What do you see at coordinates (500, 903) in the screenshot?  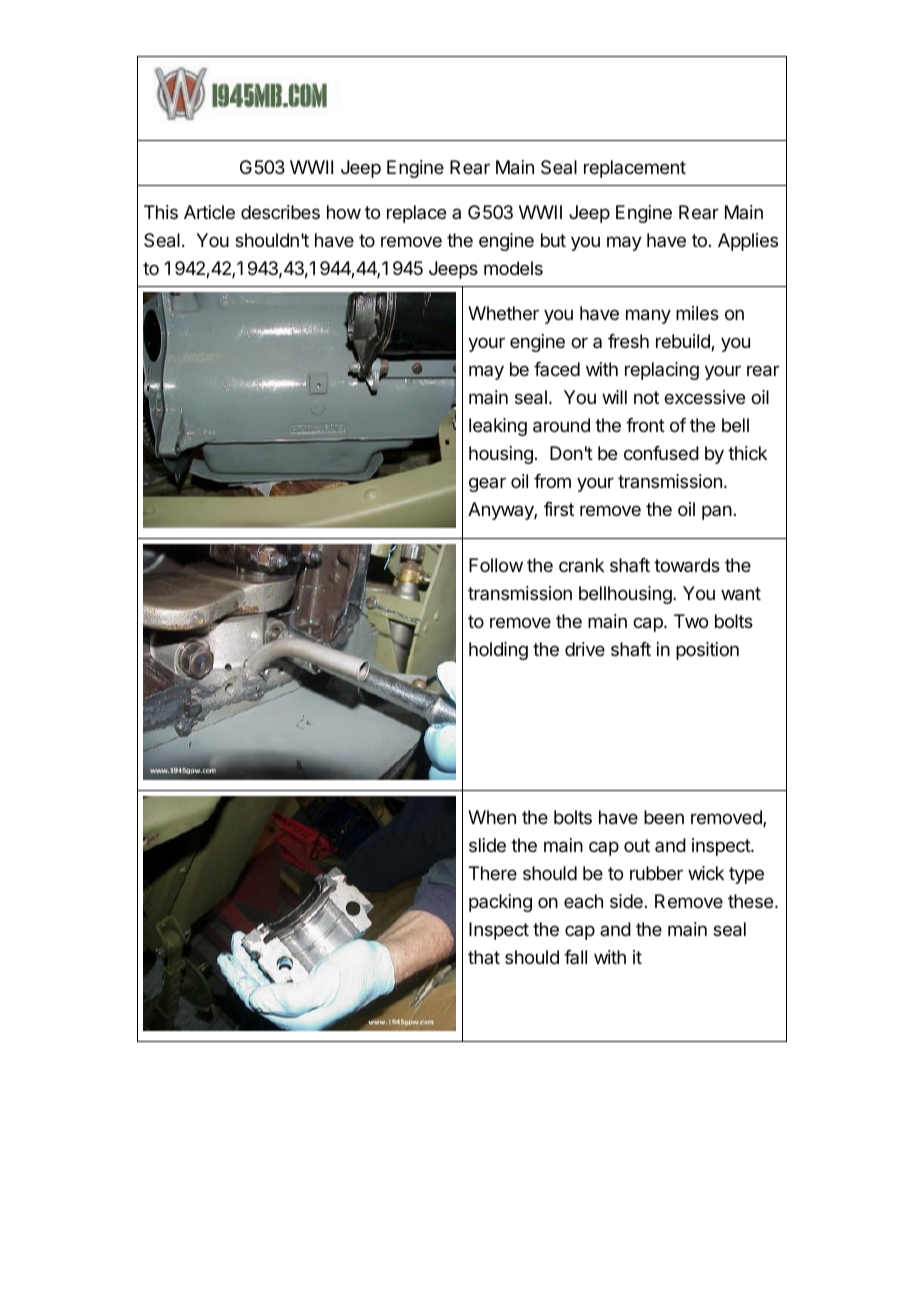 I see `packing` at bounding box center [500, 903].
